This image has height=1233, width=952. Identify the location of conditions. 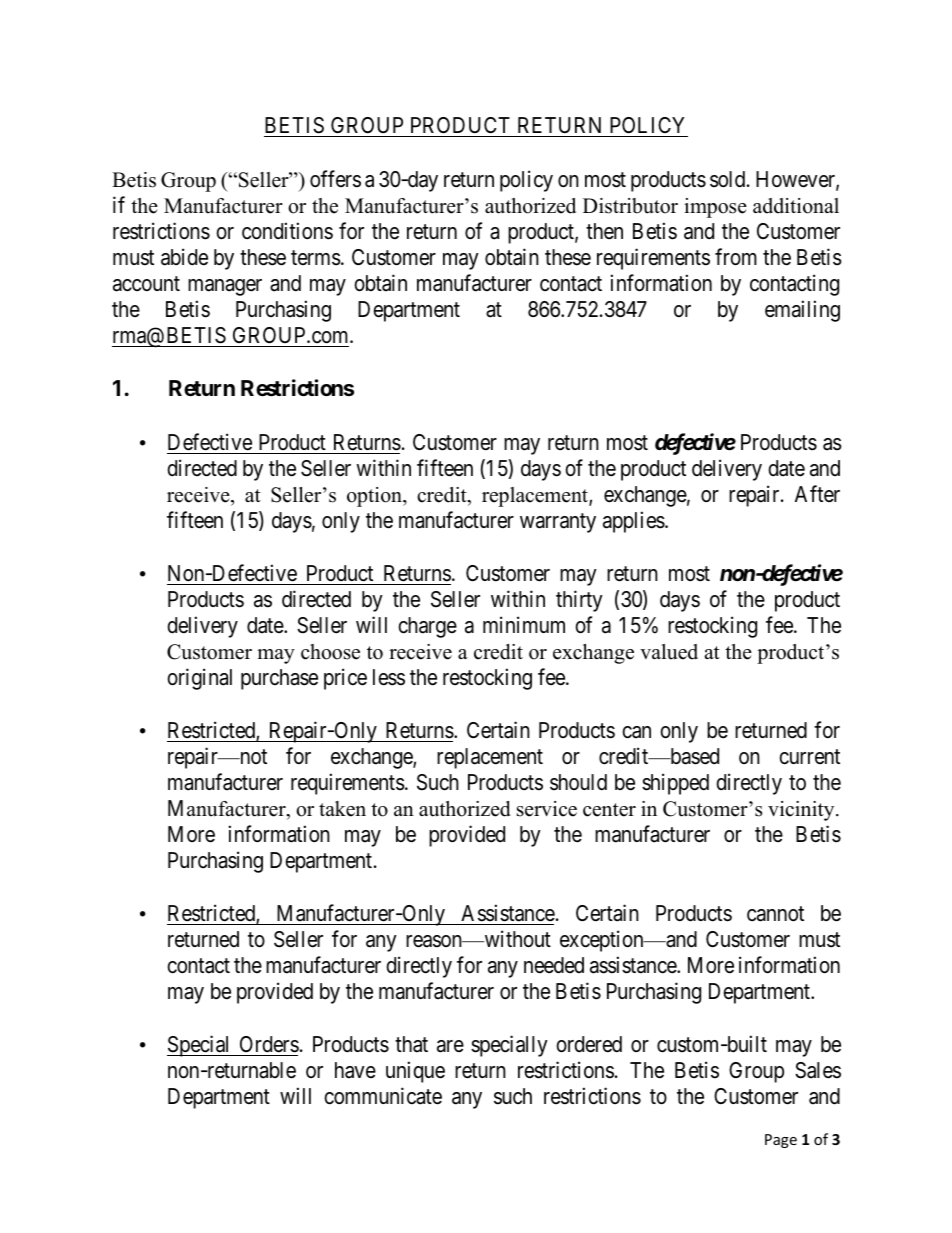
(287, 231).
